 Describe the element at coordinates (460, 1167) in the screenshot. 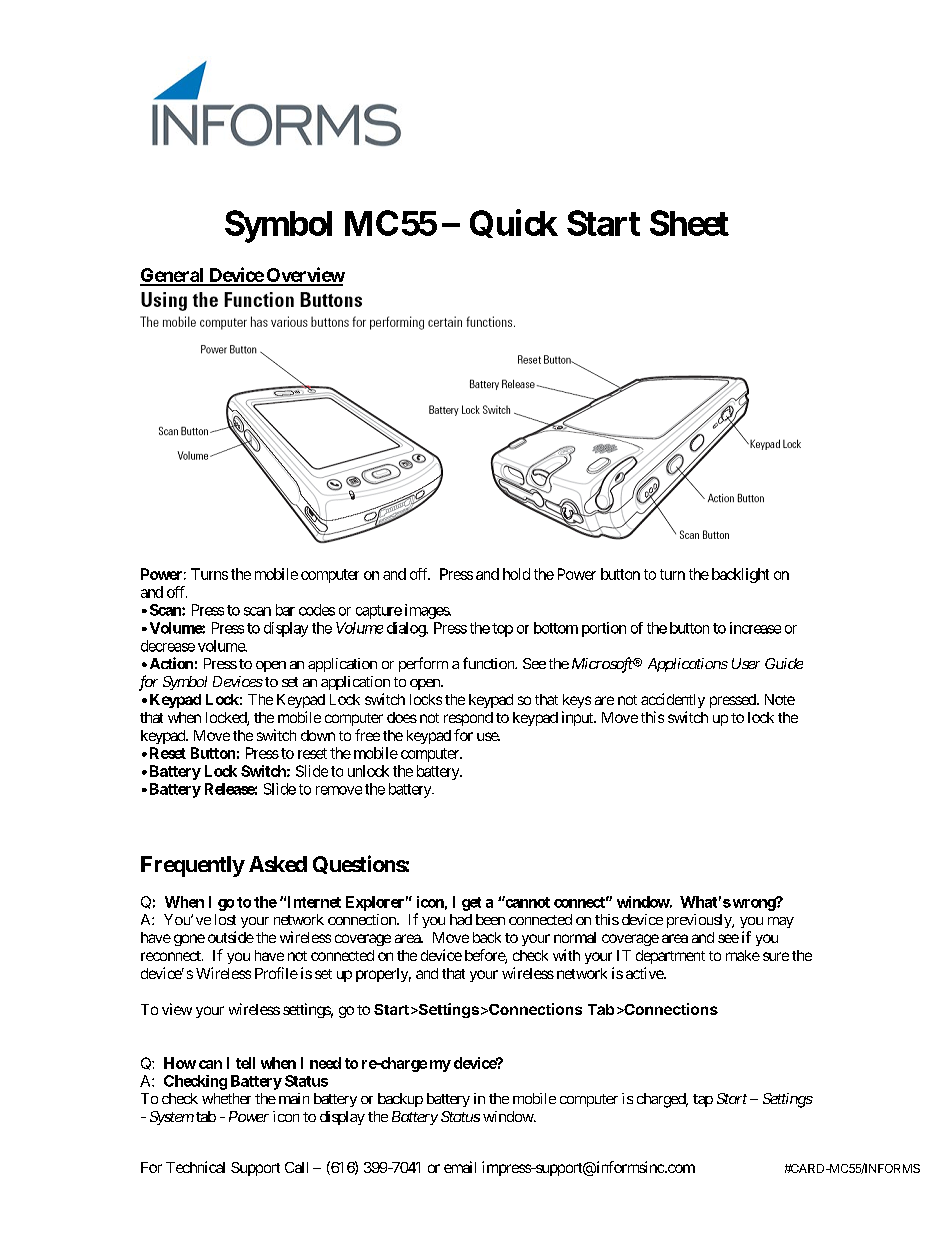

I see `email` at that location.
